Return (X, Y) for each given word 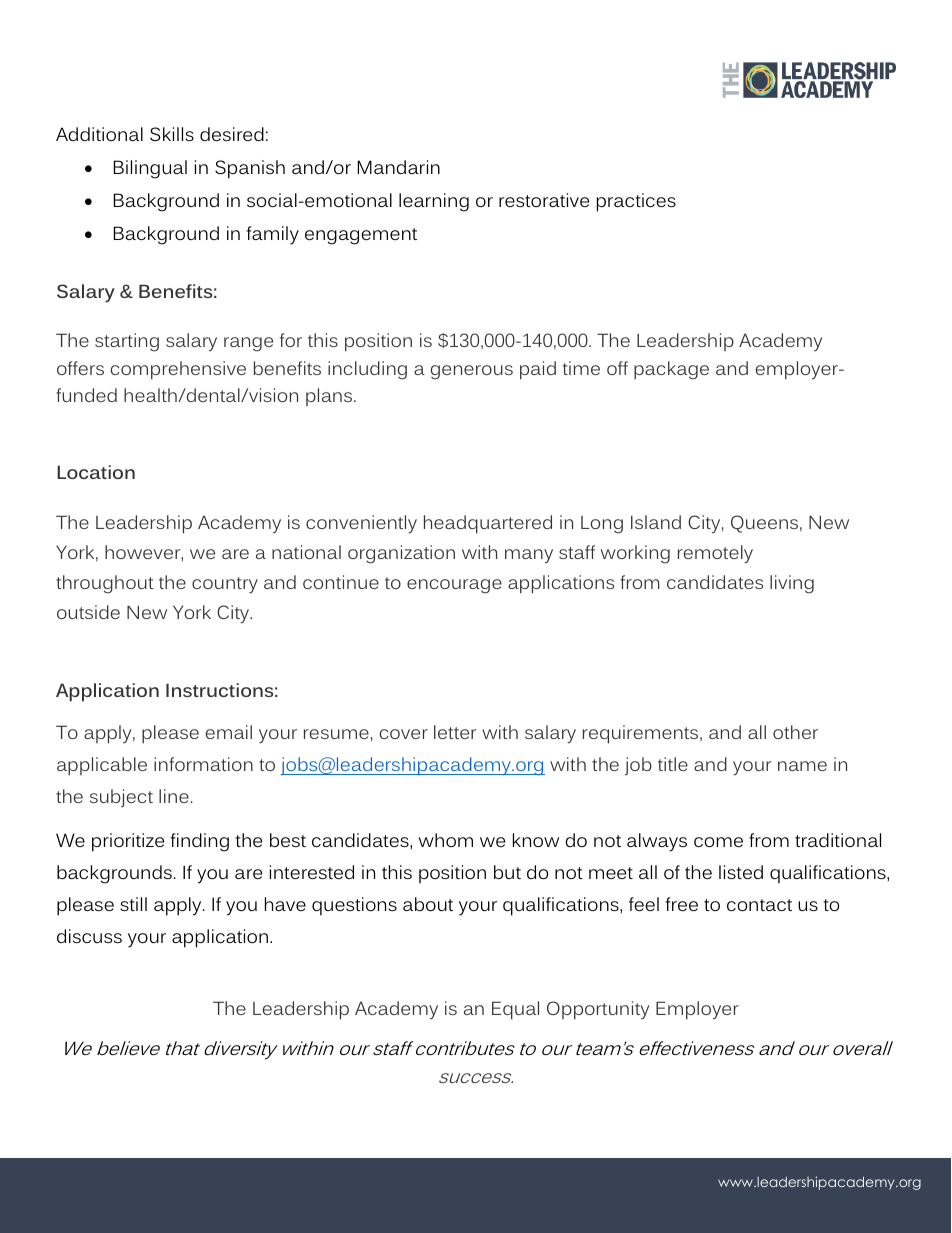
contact (759, 905)
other (795, 732)
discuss (89, 936)
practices (636, 202)
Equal (515, 1010)
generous (472, 372)
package (671, 370)
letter (455, 732)
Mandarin (399, 167)
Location (96, 472)
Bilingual (150, 169)
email (229, 732)
